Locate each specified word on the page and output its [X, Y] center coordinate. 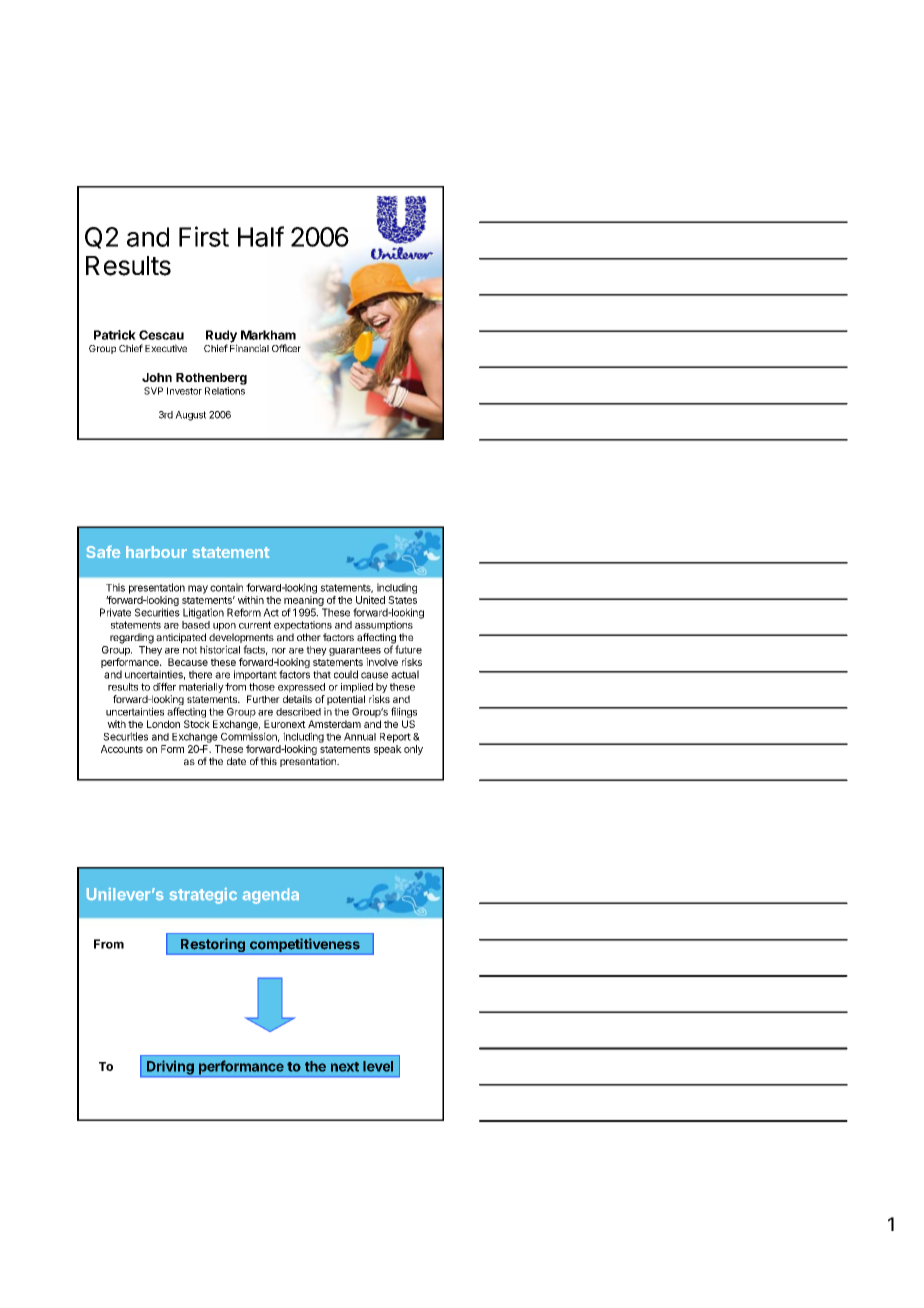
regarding [132, 638]
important [255, 675]
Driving [170, 1068]
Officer [286, 348]
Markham [268, 335]
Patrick [115, 335]
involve [382, 662]
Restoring [213, 946]
